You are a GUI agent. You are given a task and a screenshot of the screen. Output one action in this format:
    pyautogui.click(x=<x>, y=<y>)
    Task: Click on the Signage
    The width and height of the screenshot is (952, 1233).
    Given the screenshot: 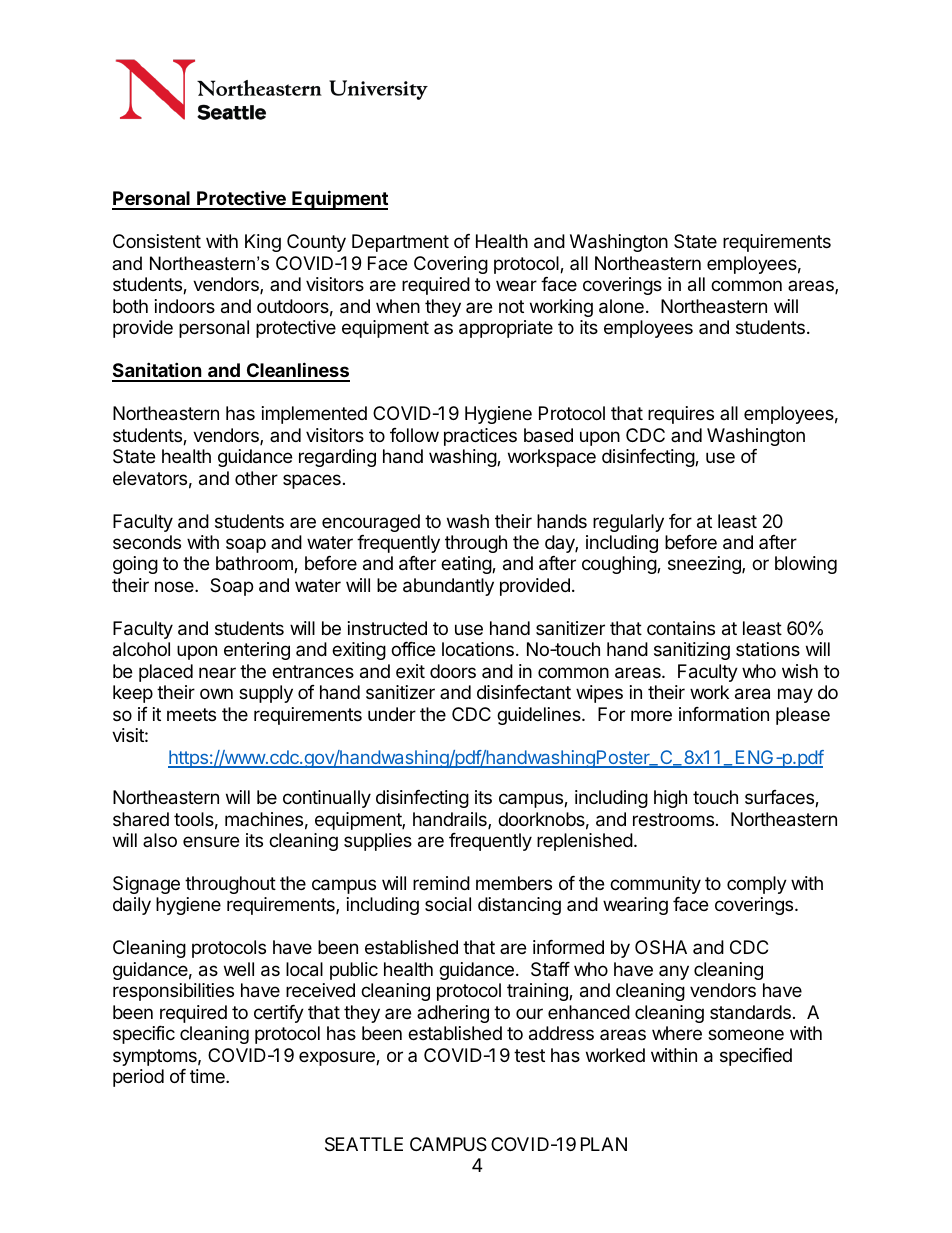 What is the action you would take?
    pyautogui.click(x=146, y=885)
